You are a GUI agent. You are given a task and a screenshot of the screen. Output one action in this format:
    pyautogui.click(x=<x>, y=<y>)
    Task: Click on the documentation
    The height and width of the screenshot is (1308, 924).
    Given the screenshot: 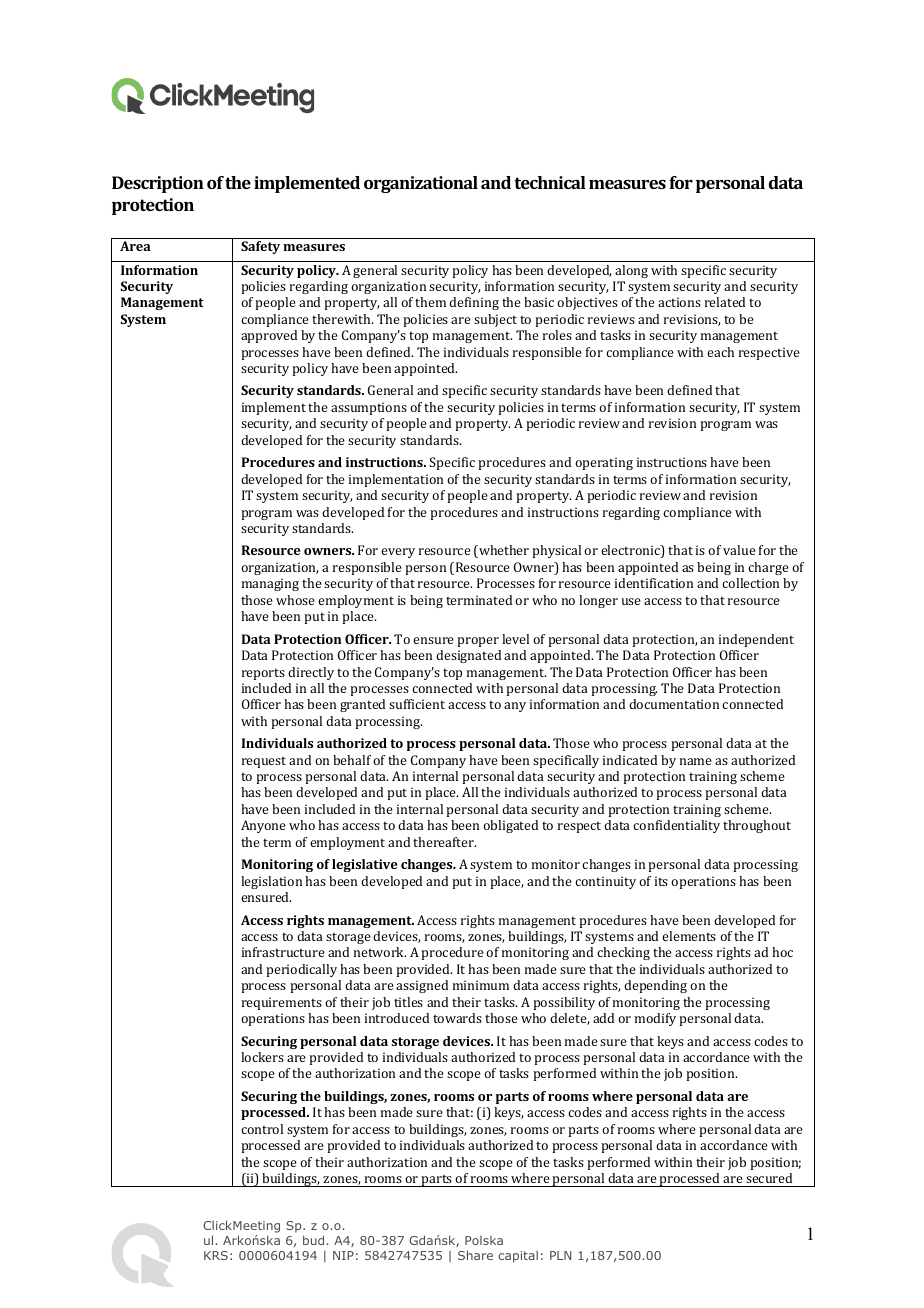 What is the action you would take?
    pyautogui.click(x=674, y=704)
